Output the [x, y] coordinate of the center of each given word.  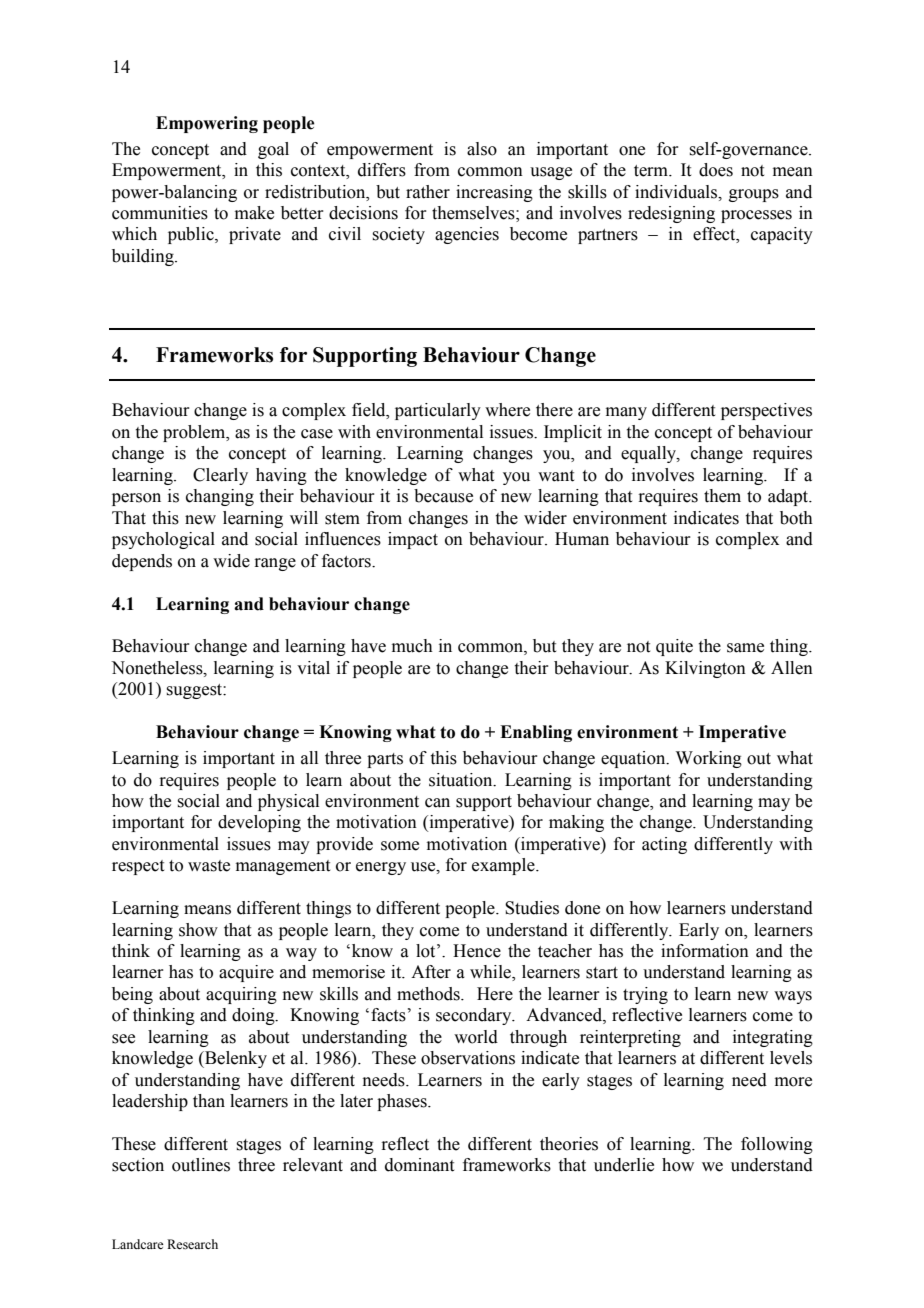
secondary [475, 1016]
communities [160, 213]
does [716, 170]
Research [192, 1244]
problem [195, 433]
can [437, 803]
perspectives [766, 411]
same [745, 648]
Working [709, 759]
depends [142, 562]
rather [428, 192]
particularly [438, 411]
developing [259, 823]
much [412, 646]
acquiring [241, 995]
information [705, 951]
